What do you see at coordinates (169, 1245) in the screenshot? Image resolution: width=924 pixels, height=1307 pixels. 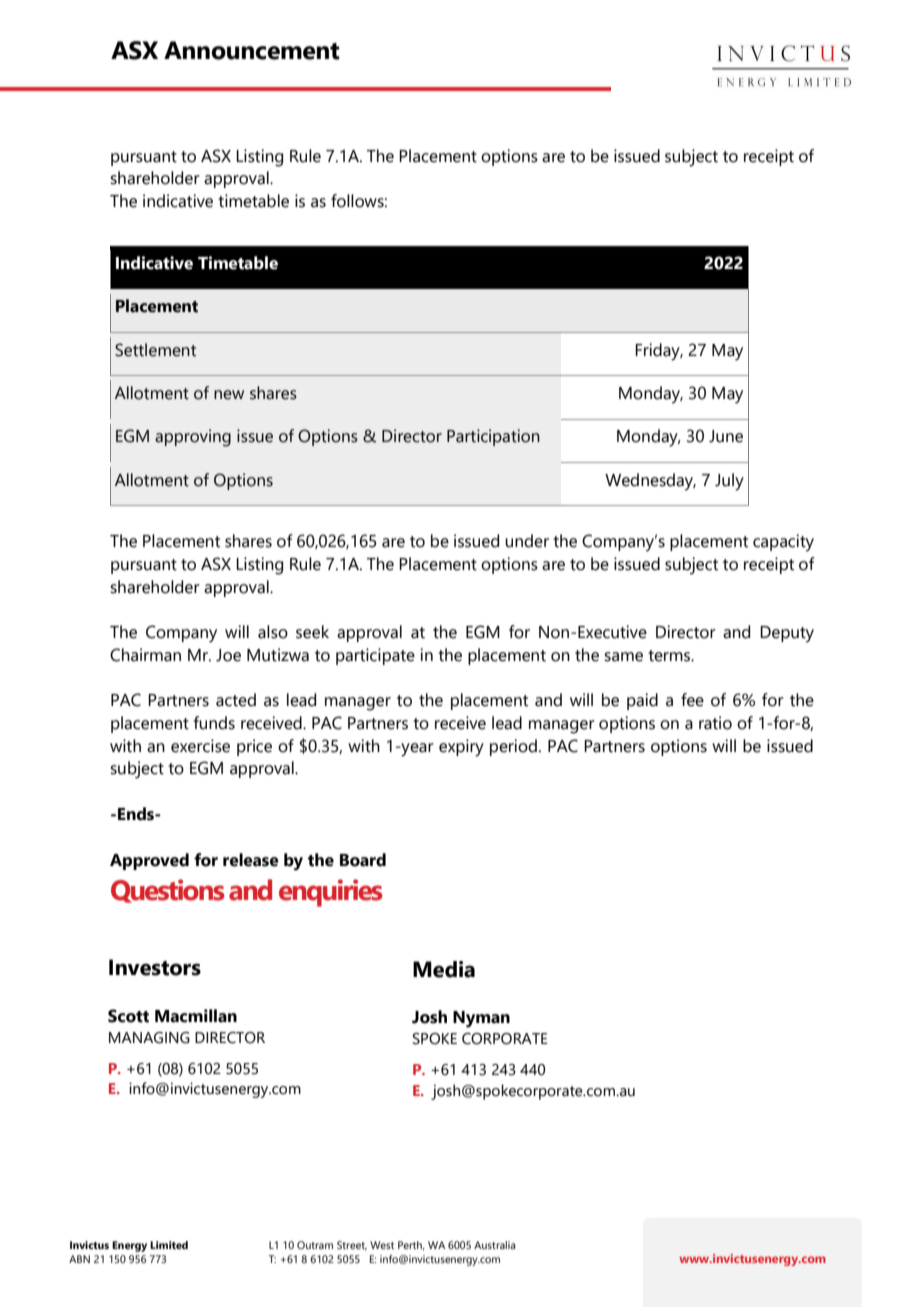 I see `Limited` at bounding box center [169, 1245].
